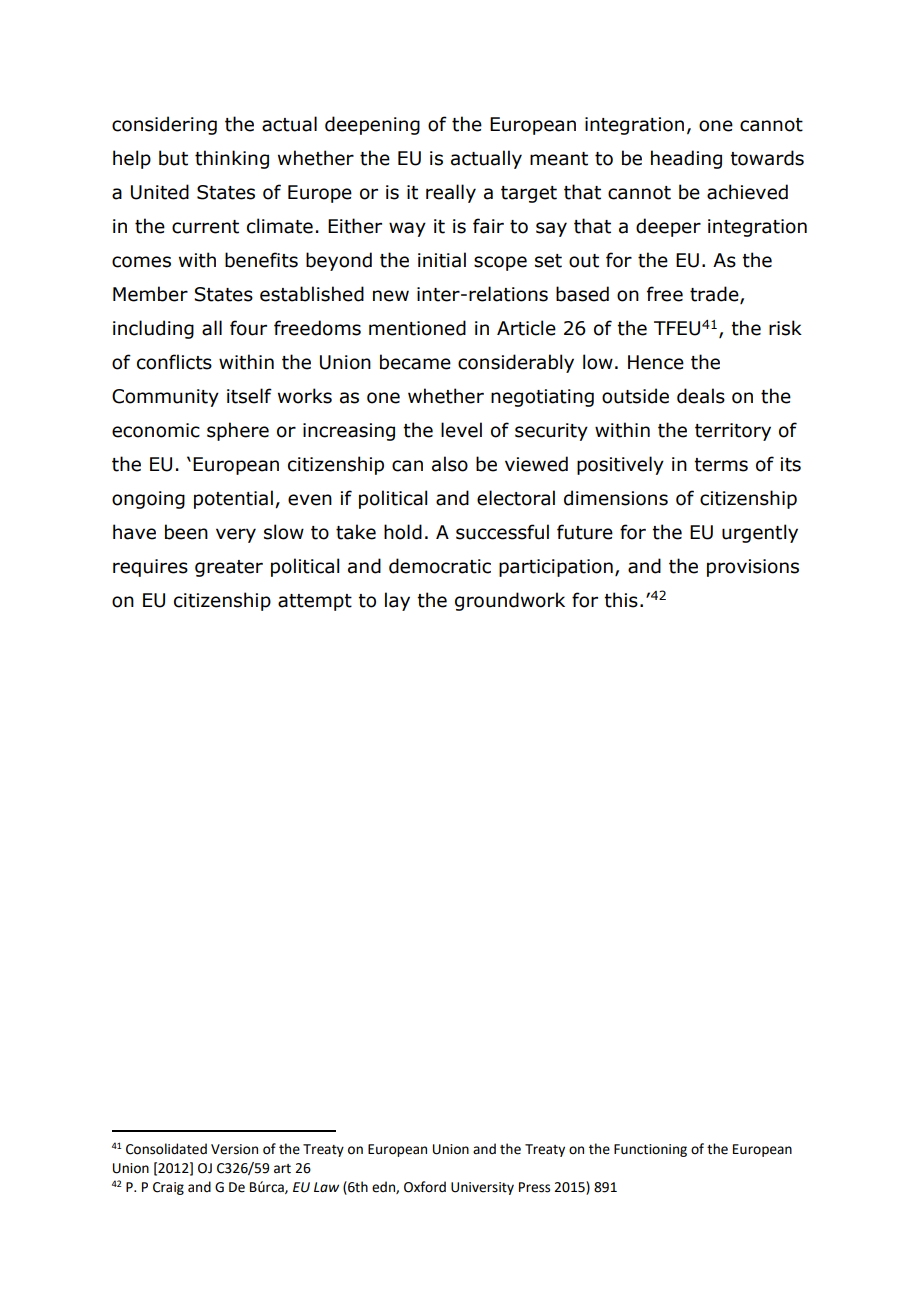  I want to click on conflicts, so click(174, 362).
